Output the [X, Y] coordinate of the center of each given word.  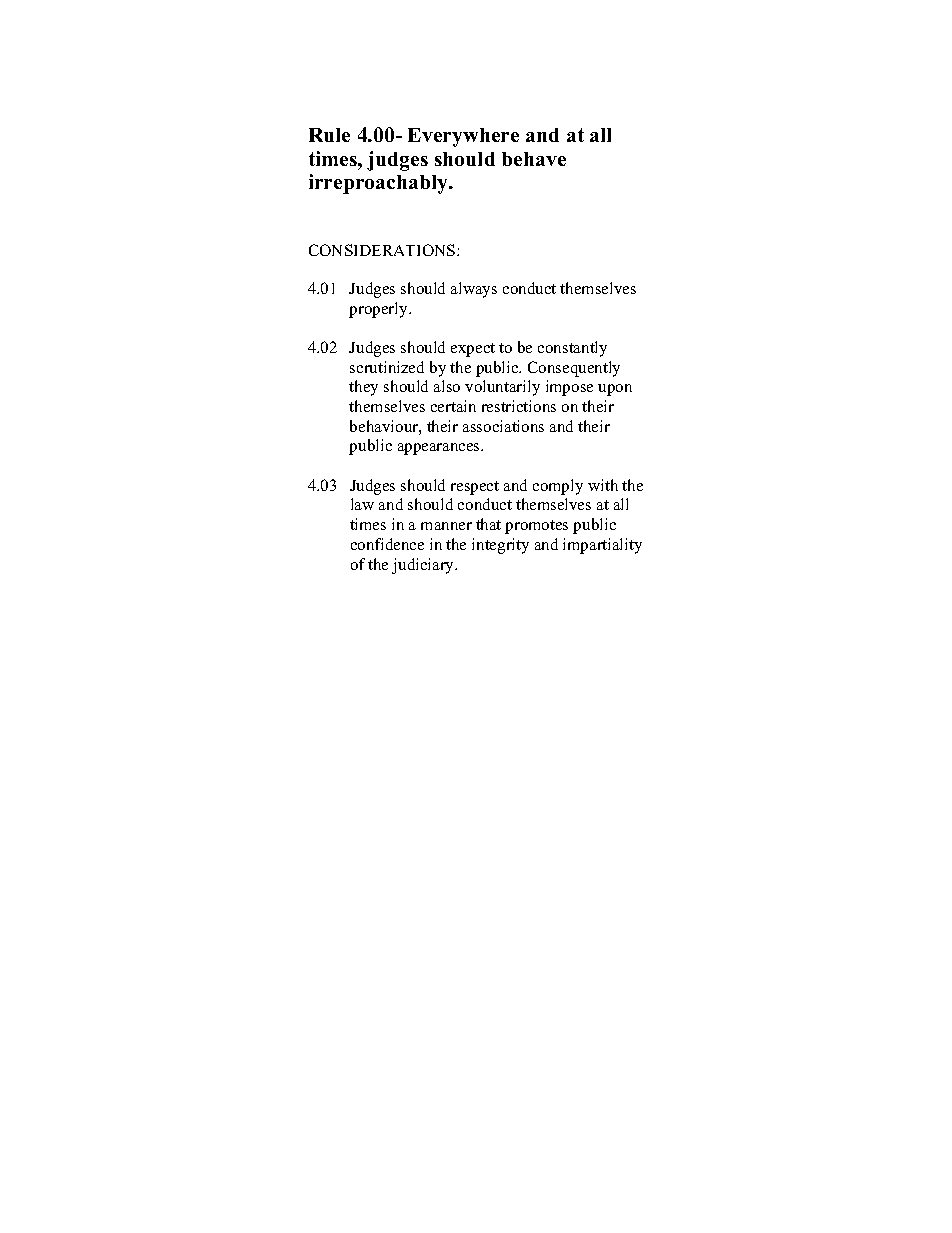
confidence [387, 544]
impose [569, 388]
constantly [572, 349]
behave [534, 159]
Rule [329, 135]
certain [453, 406]
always [474, 290]
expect [473, 350]
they [363, 388]
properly [379, 310]
